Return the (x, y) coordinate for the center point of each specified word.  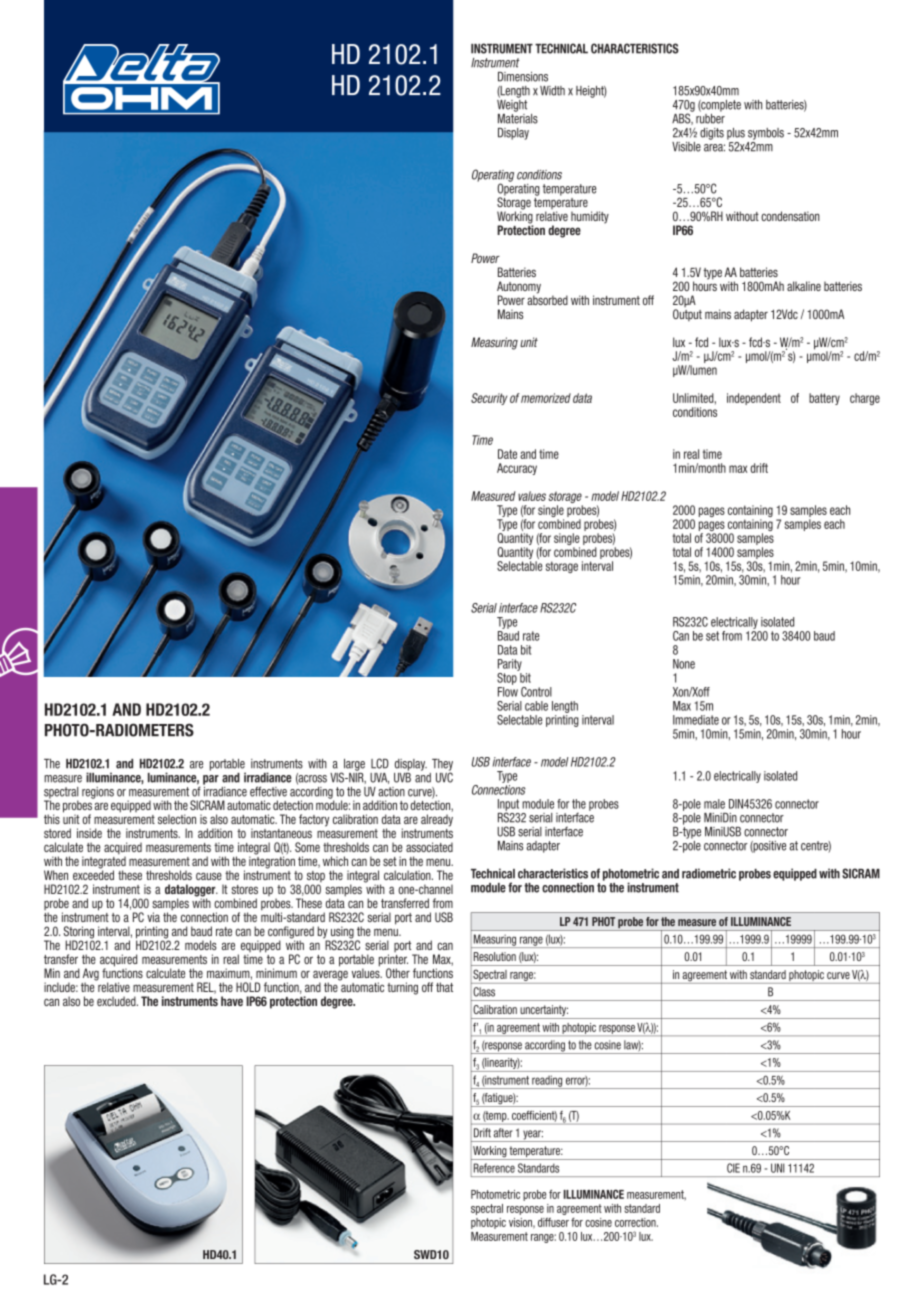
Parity (510, 665)
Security (489, 399)
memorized (546, 398)
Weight (512, 104)
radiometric (709, 873)
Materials (518, 117)
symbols (766, 134)
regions (98, 793)
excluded (117, 1001)
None (684, 664)
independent (754, 399)
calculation (408, 875)
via (153, 917)
